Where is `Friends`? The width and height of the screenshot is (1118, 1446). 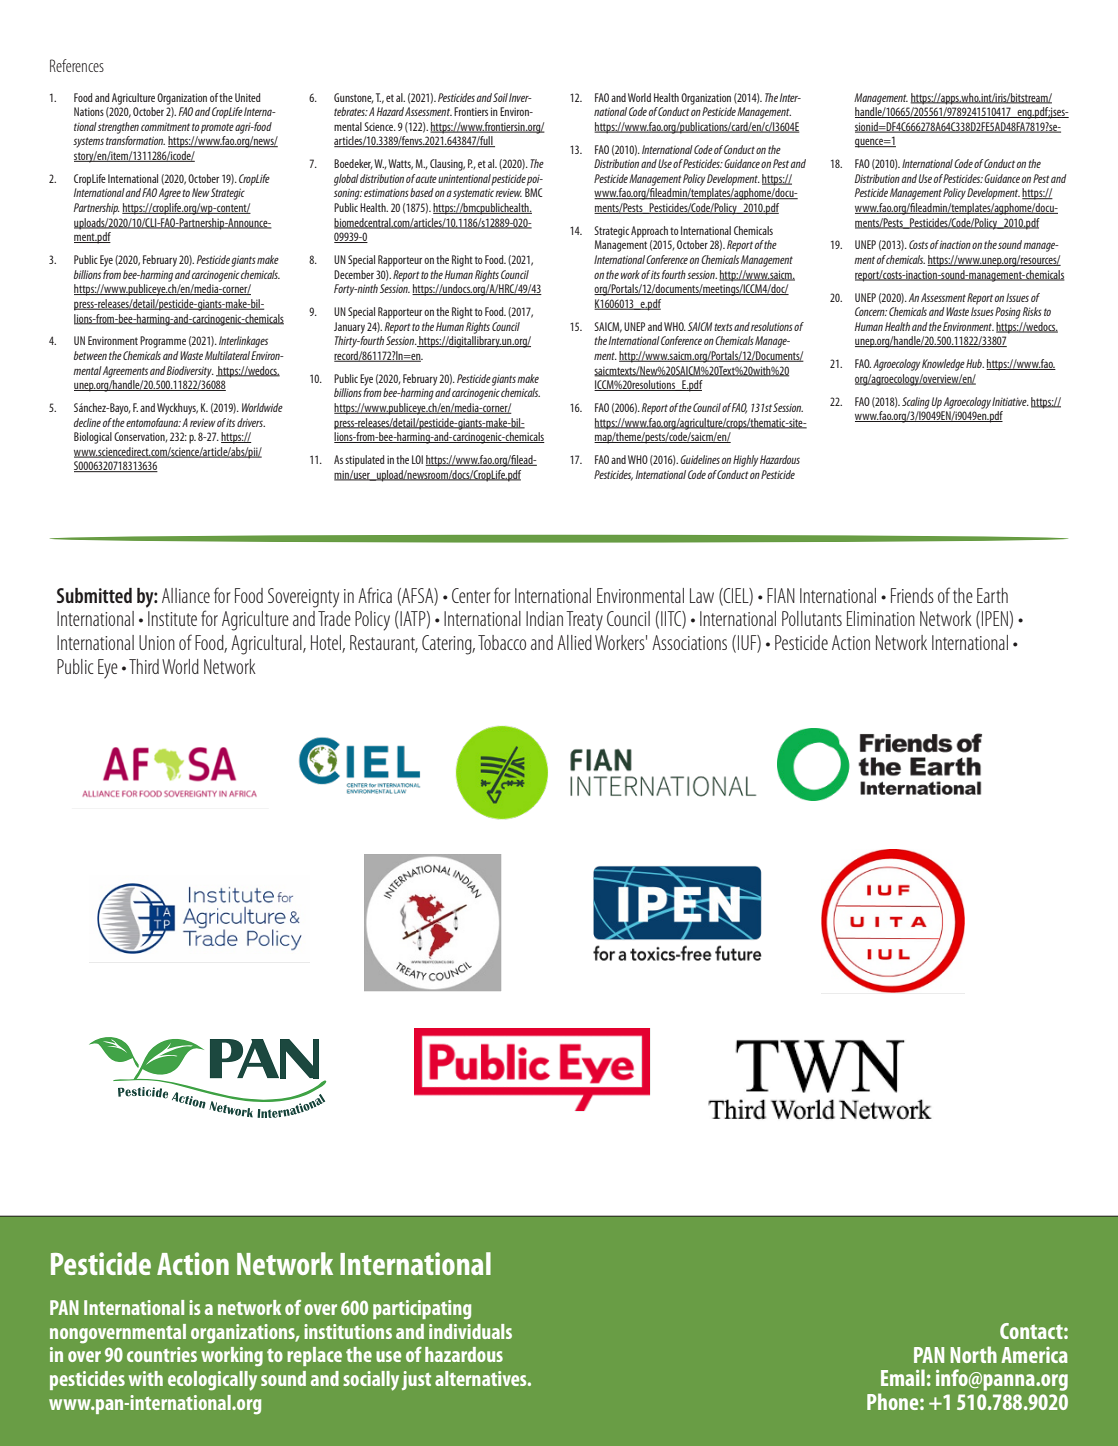
Friends is located at coordinates (912, 595).
